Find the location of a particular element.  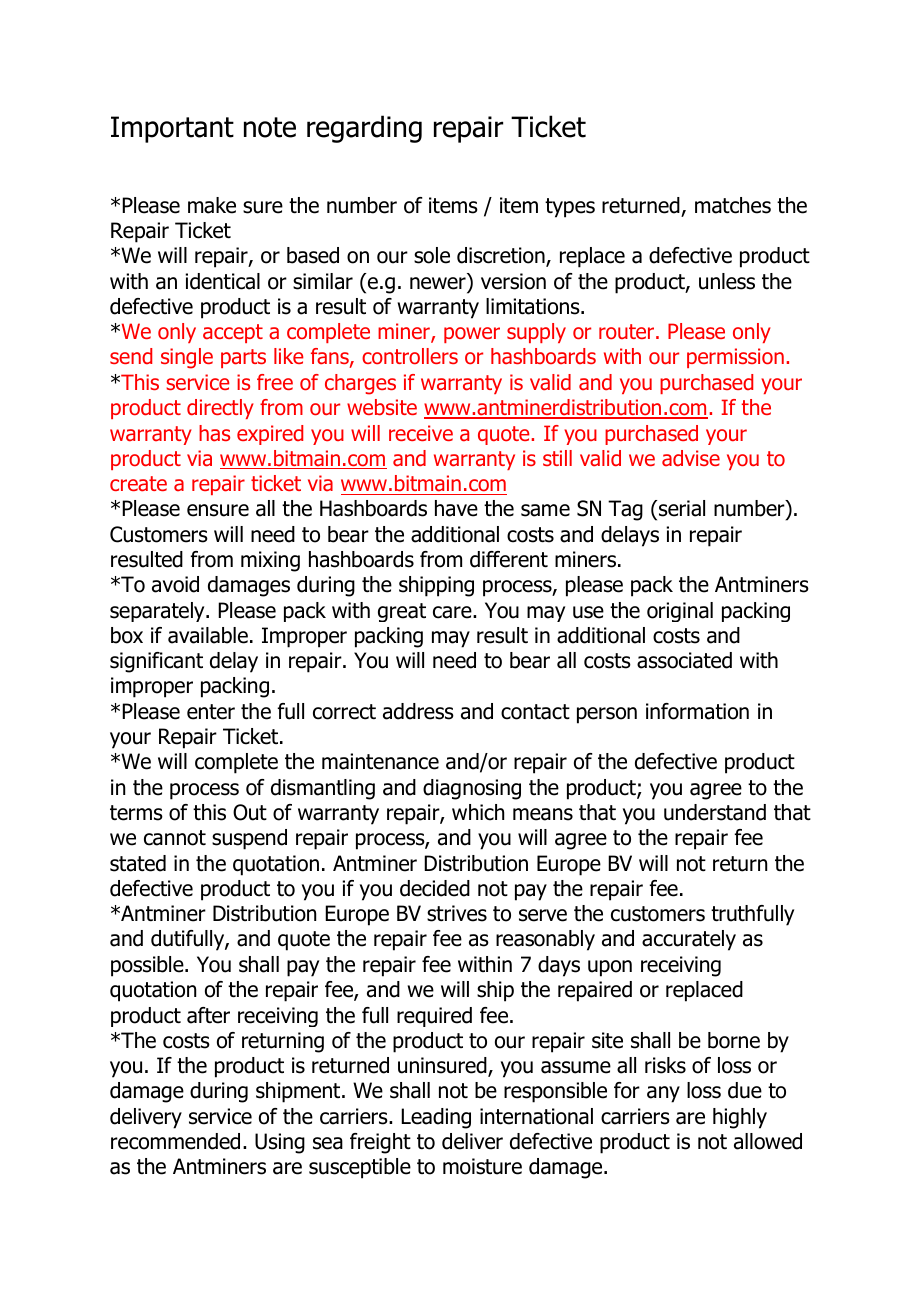

highly is located at coordinates (740, 1118).
